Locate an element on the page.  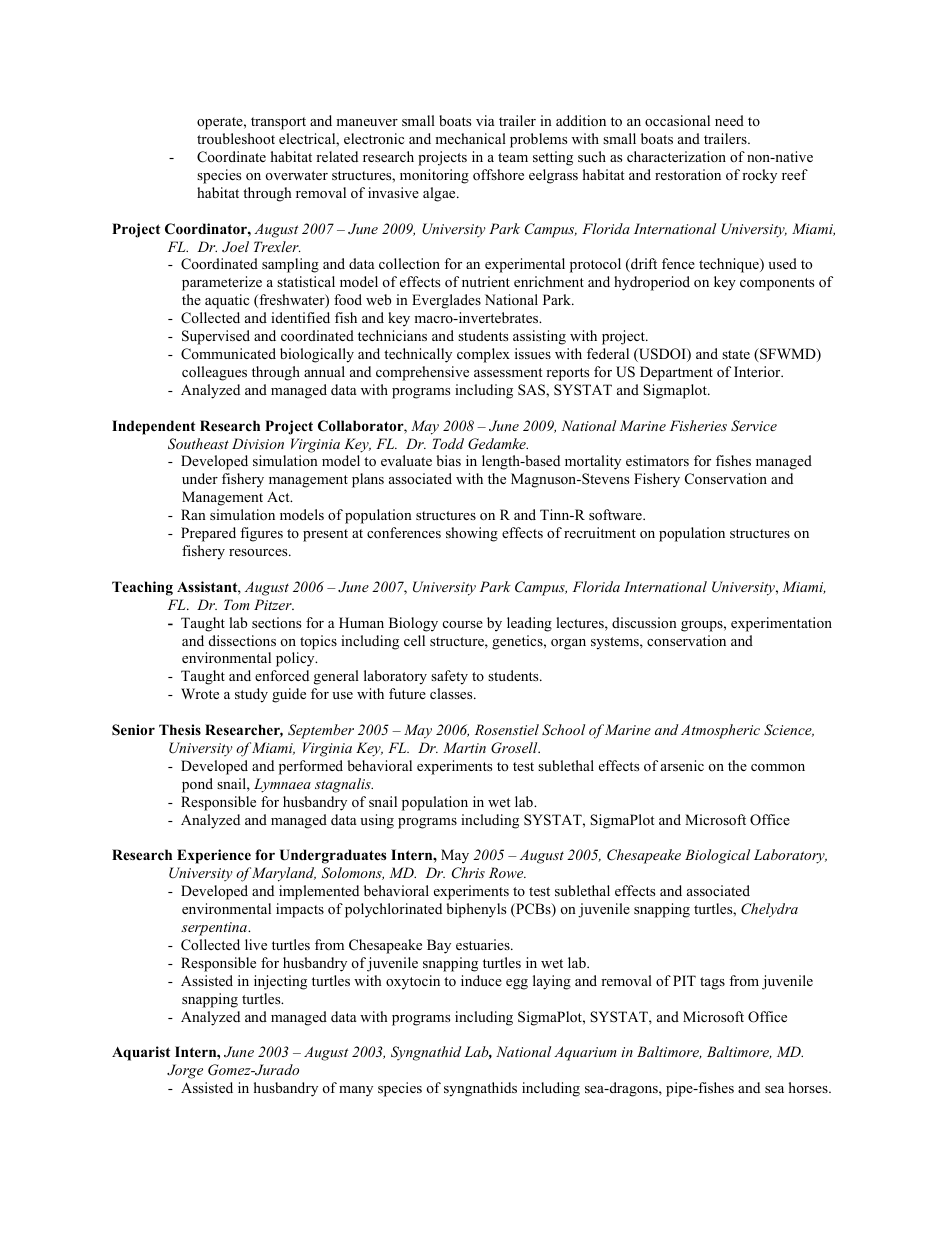
Supervised is located at coordinates (216, 337).
